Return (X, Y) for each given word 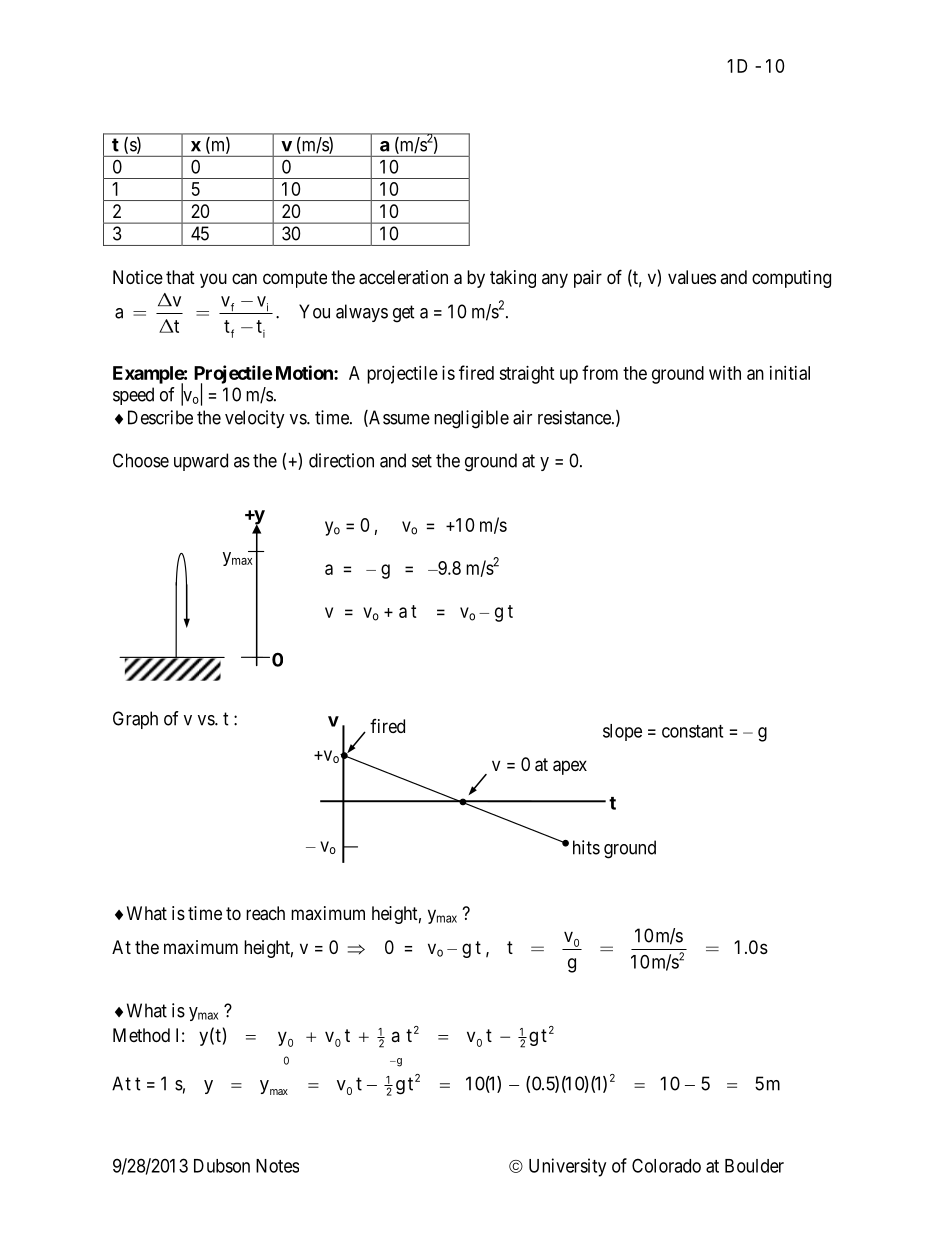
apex (570, 767)
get (404, 314)
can (244, 278)
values (692, 277)
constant (692, 731)
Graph (135, 720)
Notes (277, 1166)
